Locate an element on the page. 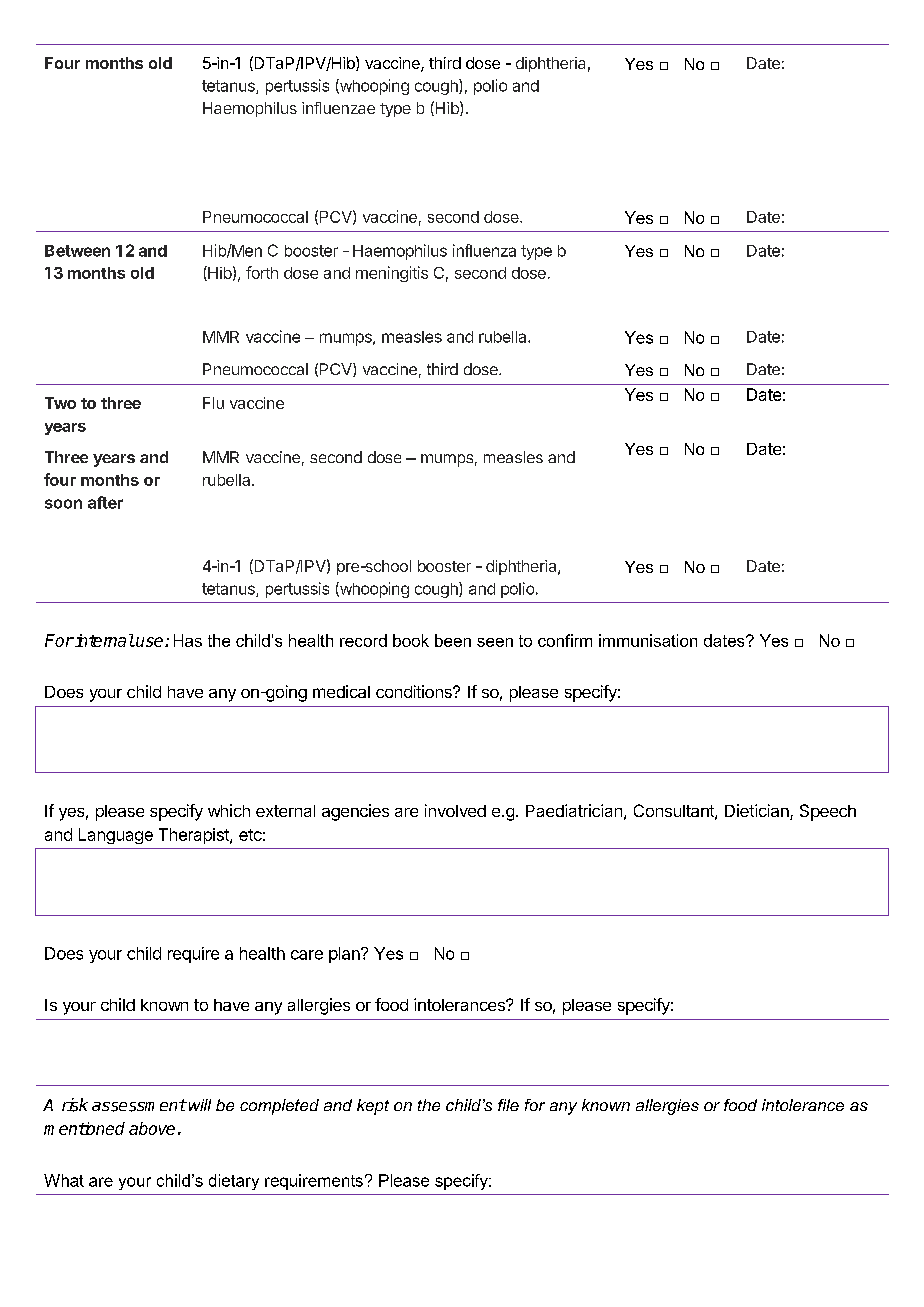 The image size is (924, 1307). meningitis is located at coordinates (392, 274).
